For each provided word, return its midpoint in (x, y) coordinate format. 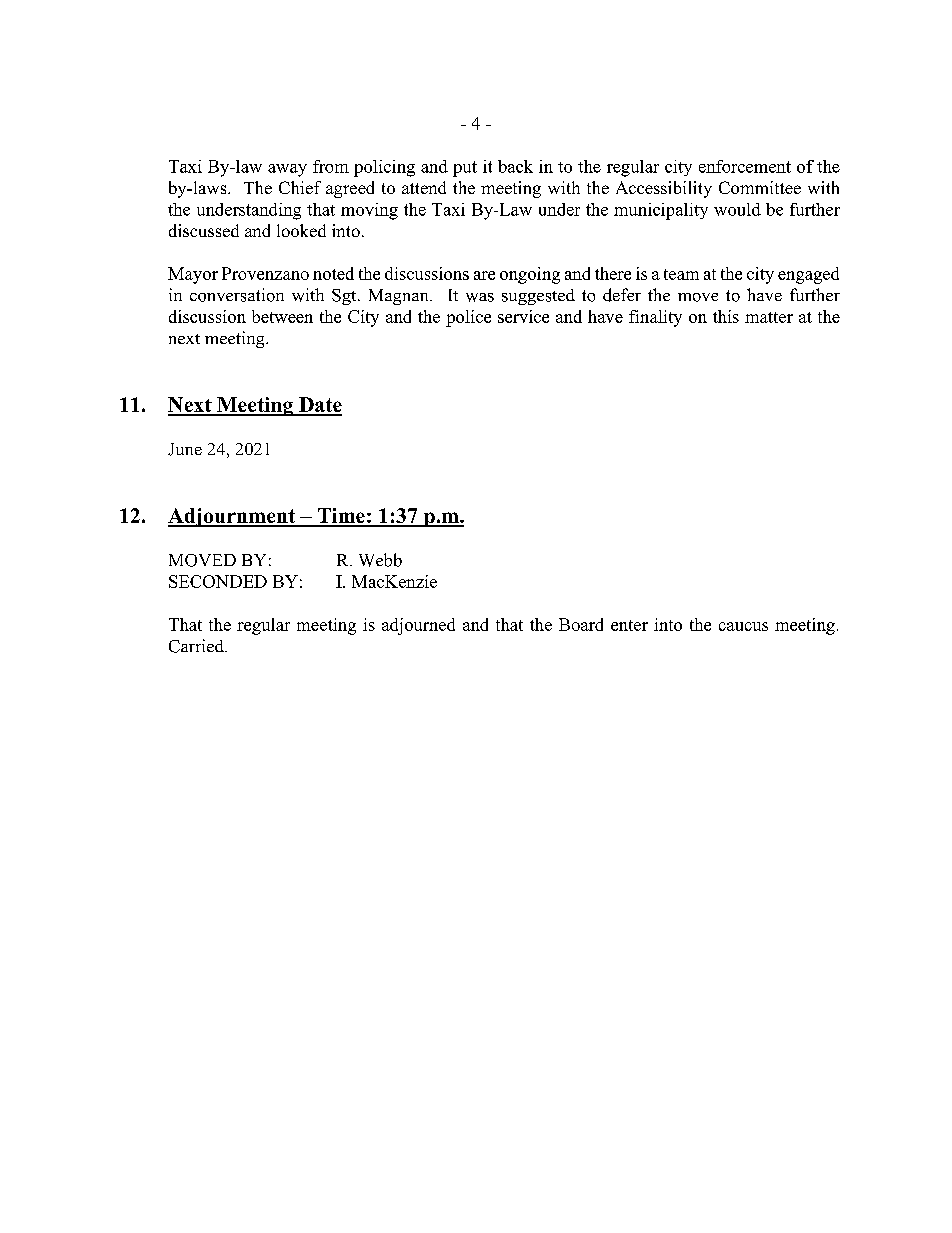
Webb (380, 560)
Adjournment (233, 517)
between (282, 316)
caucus (743, 626)
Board (581, 624)
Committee (760, 187)
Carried (197, 646)
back (515, 166)
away (287, 170)
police (468, 318)
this (726, 316)
